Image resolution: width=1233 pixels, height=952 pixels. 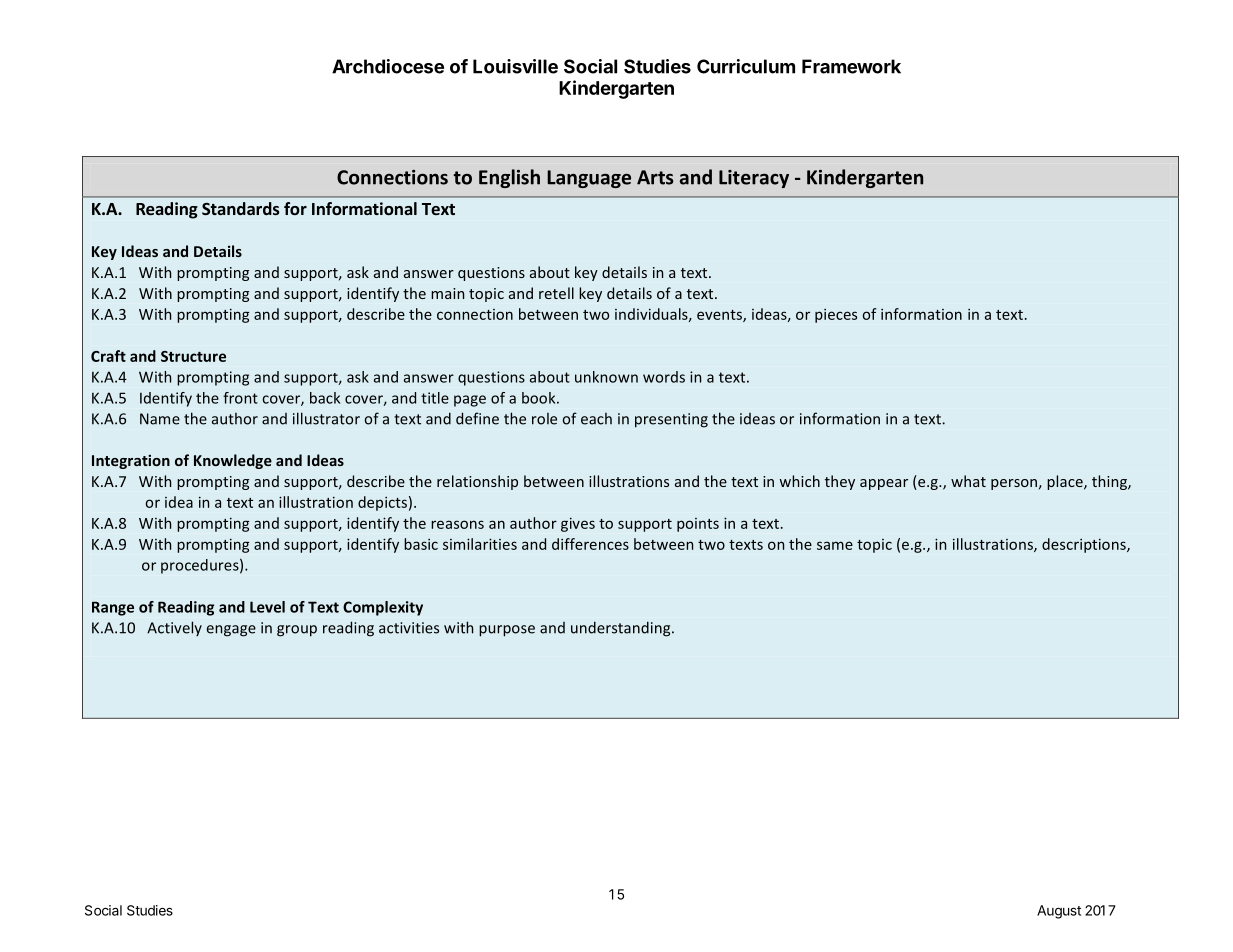 What do you see at coordinates (233, 461) in the screenshot?
I see `Knowledge` at bounding box center [233, 461].
